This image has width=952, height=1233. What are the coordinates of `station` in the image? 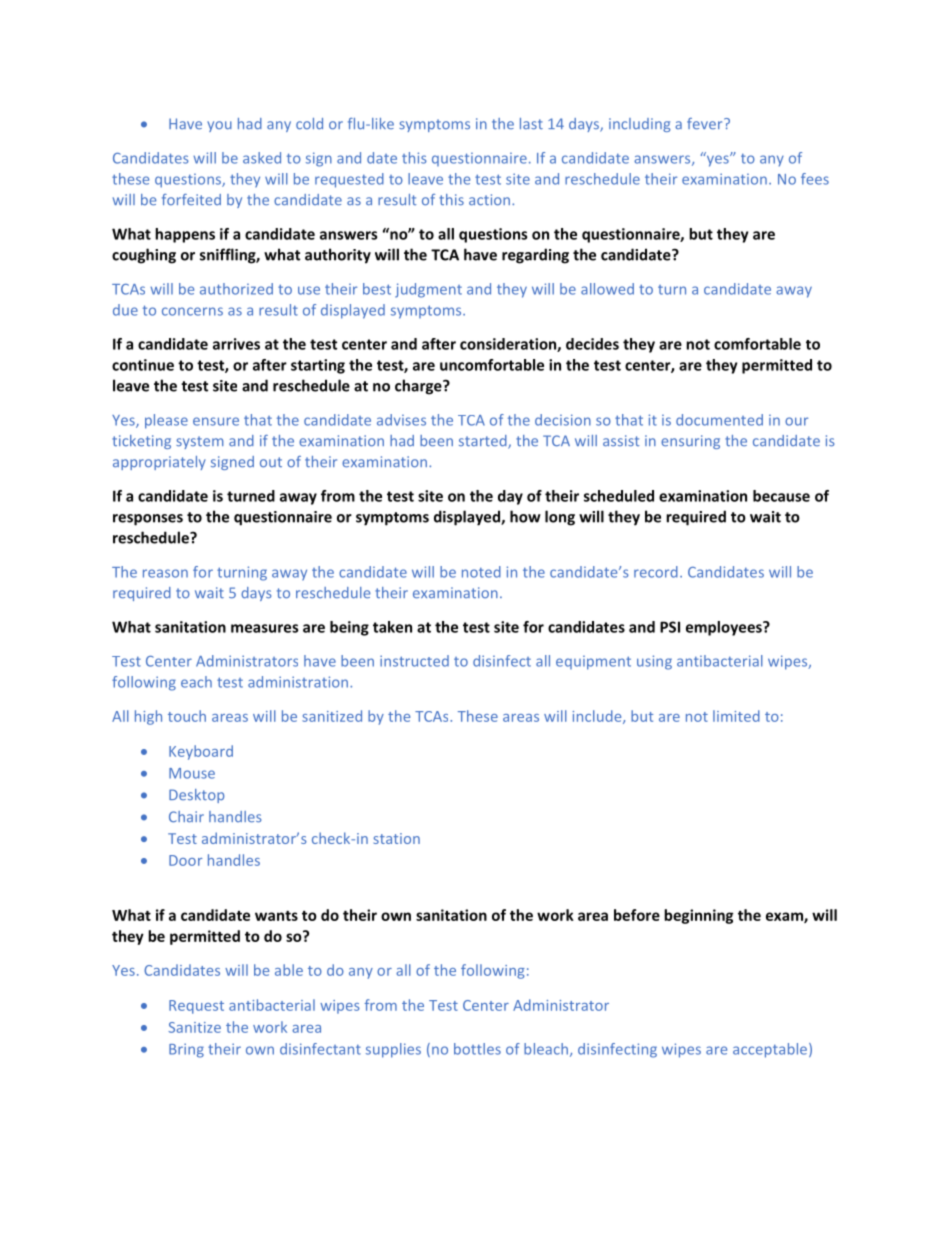 It's located at (397, 838).
